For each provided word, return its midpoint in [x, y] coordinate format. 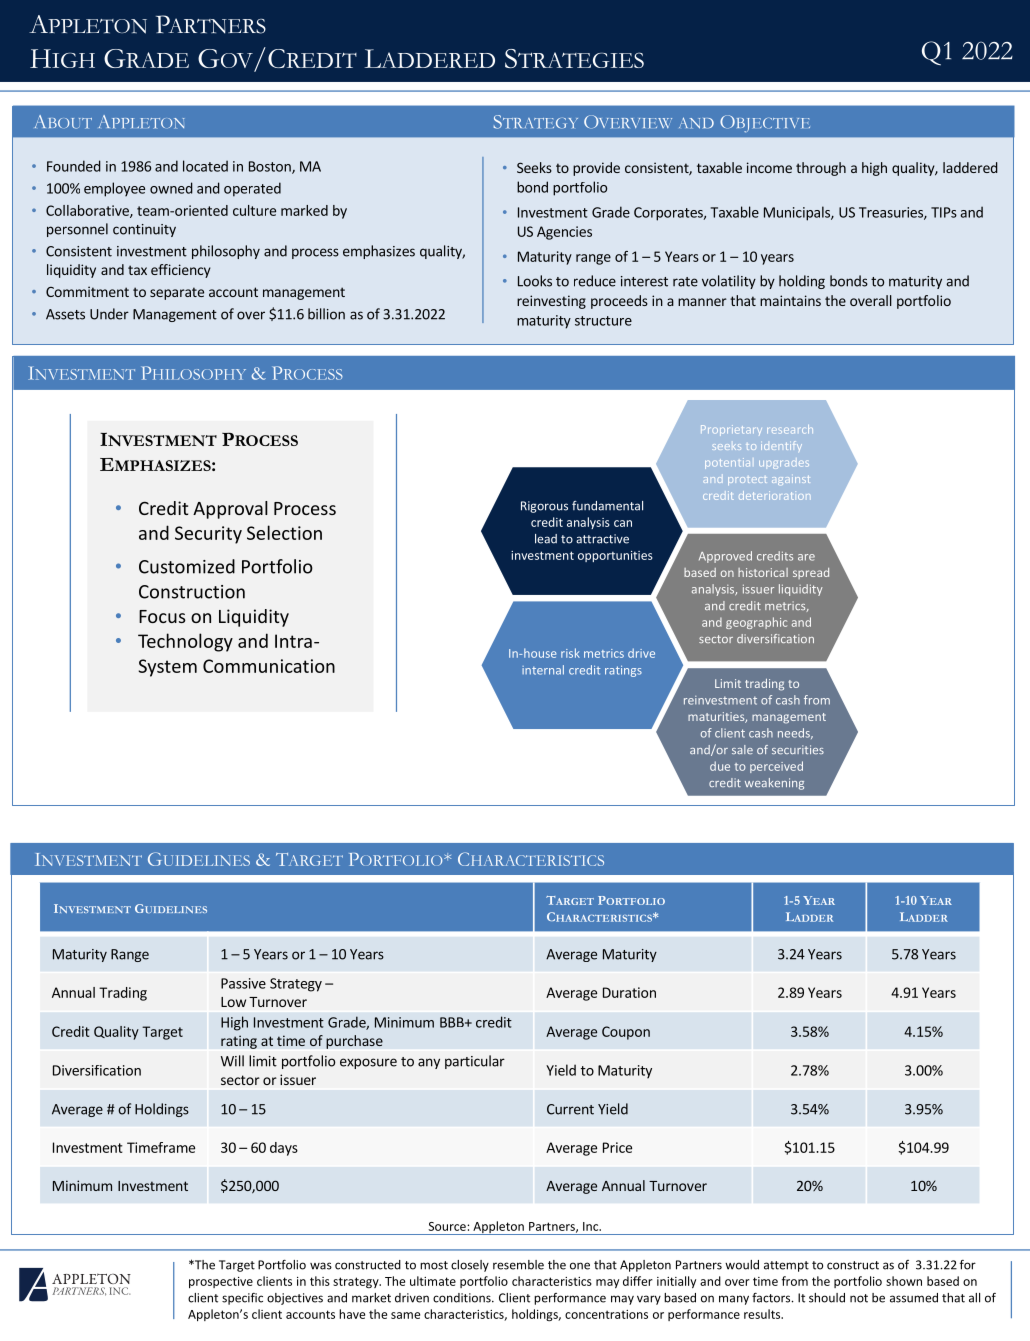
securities [798, 749]
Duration [629, 992]
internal [543, 670]
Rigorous [544, 507]
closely [470, 1266]
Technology [185, 642]
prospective [221, 1282]
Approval [230, 510]
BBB [453, 1022]
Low [233, 1002]
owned [171, 188]
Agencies [564, 233]
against [790, 480]
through [821, 169]
